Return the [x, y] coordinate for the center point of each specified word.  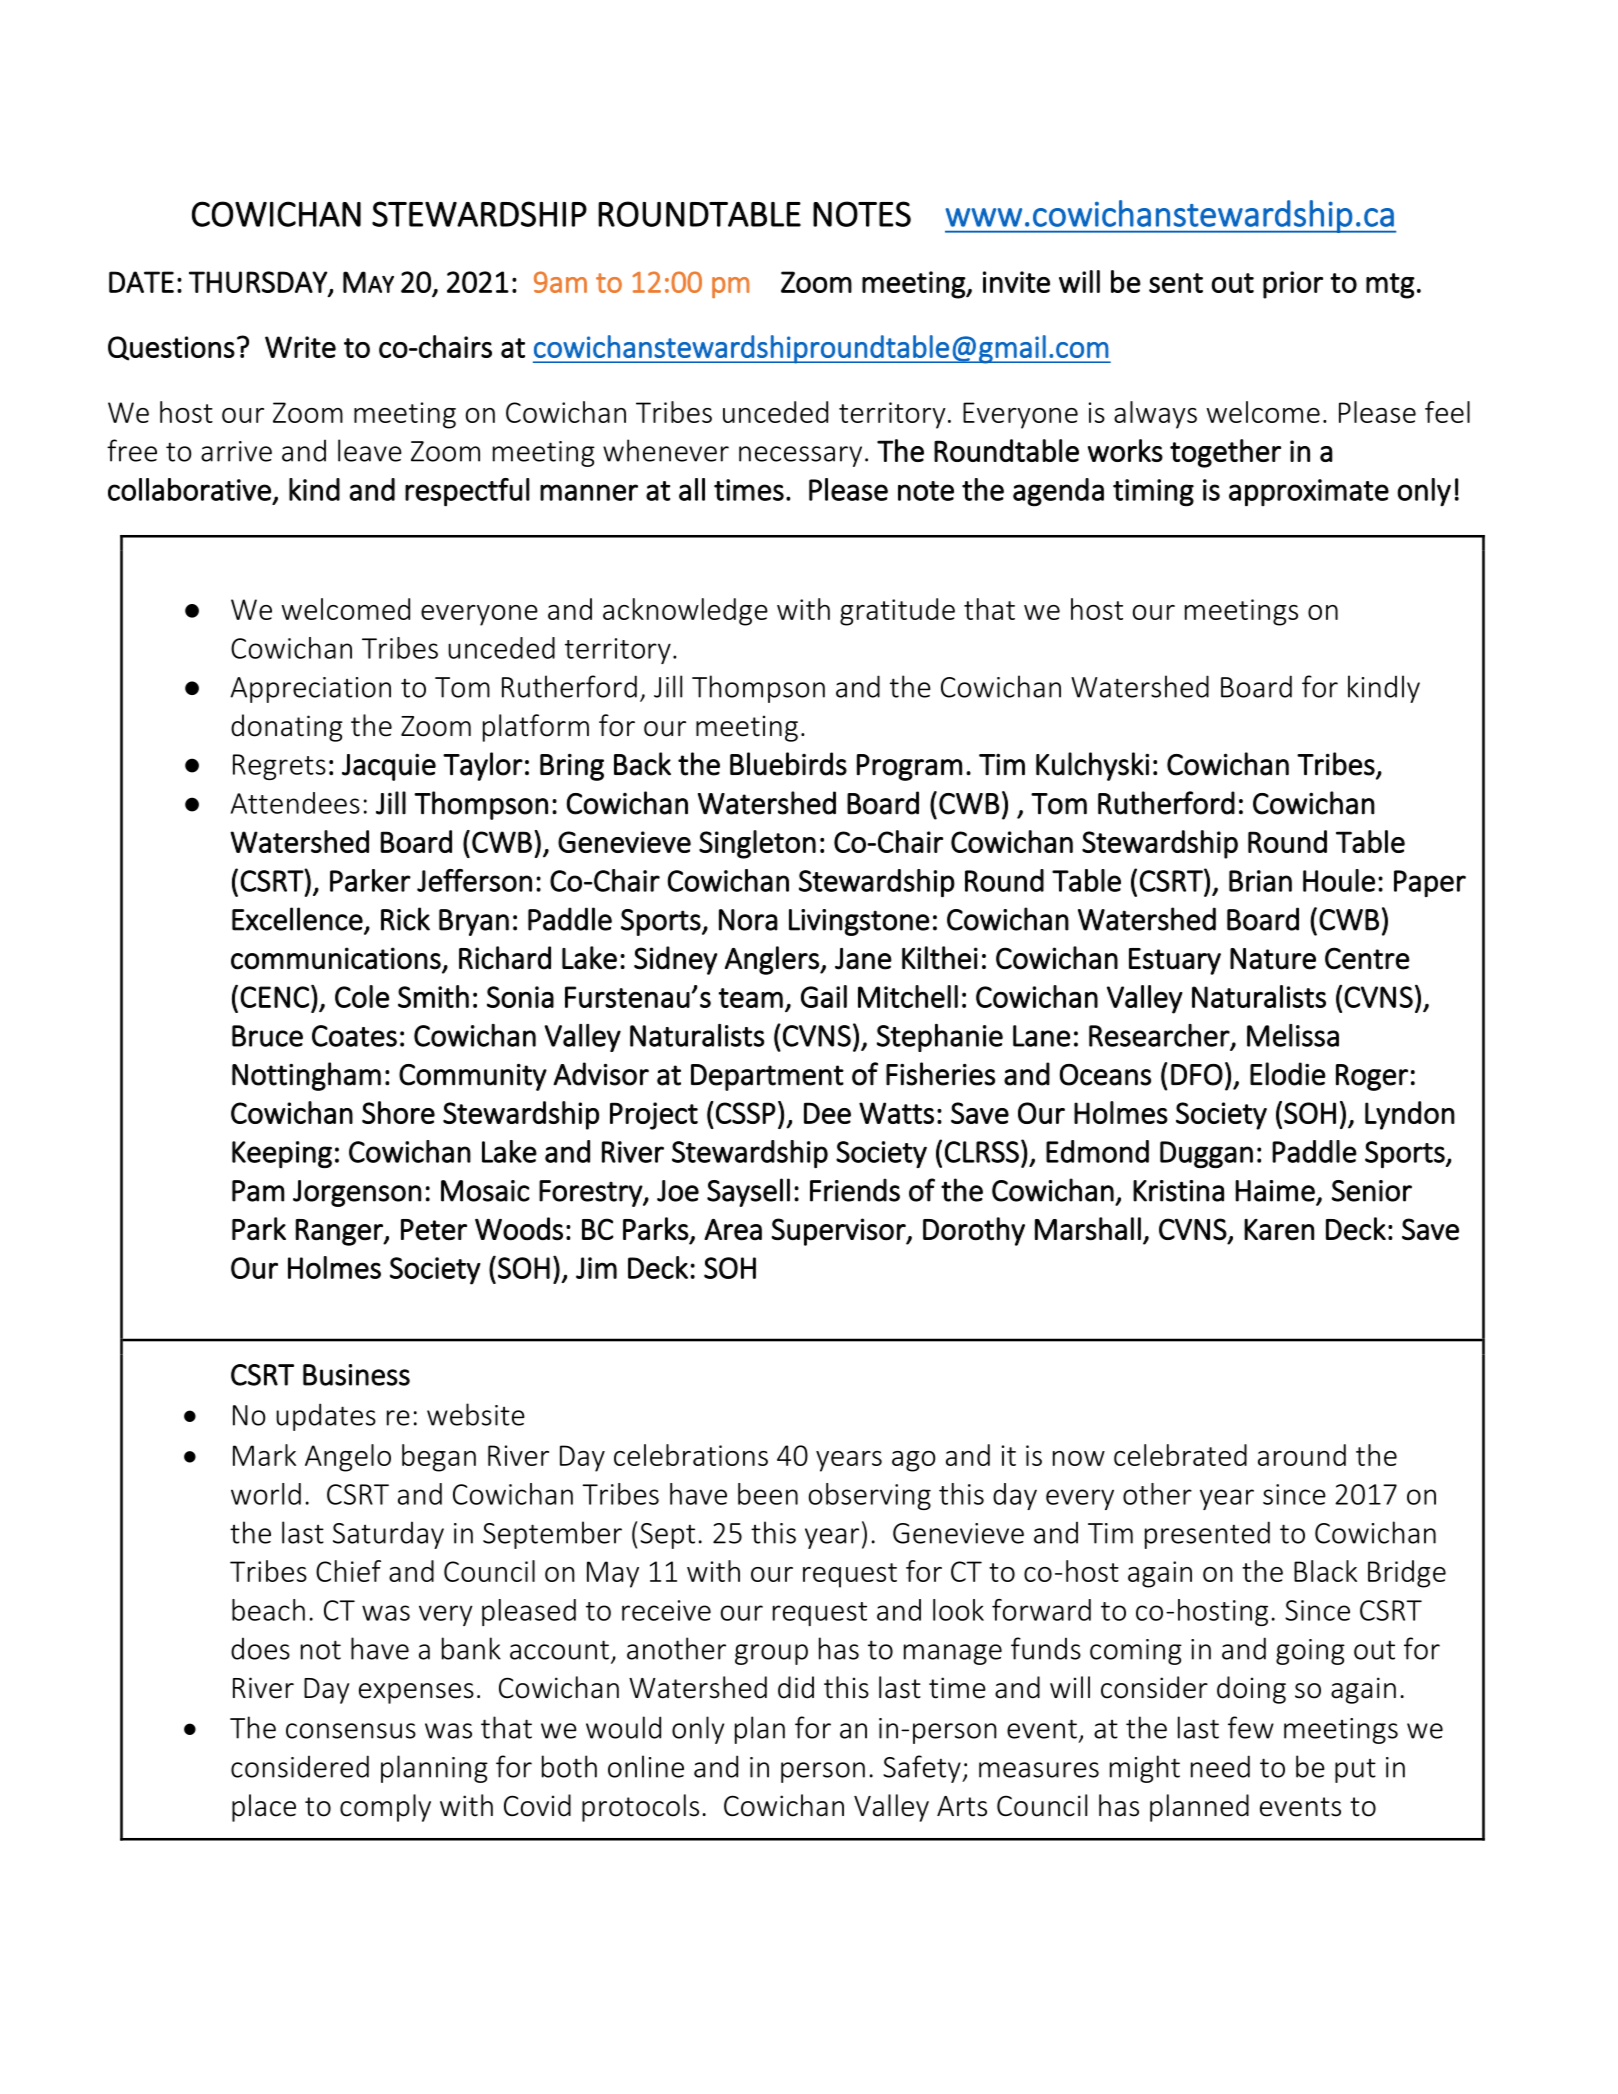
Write [300, 347]
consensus [351, 1731]
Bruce [267, 1036]
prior [1293, 285]
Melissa [1293, 1035]
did [796, 1687]
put [1355, 1771]
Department [767, 1077]
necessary [800, 456]
